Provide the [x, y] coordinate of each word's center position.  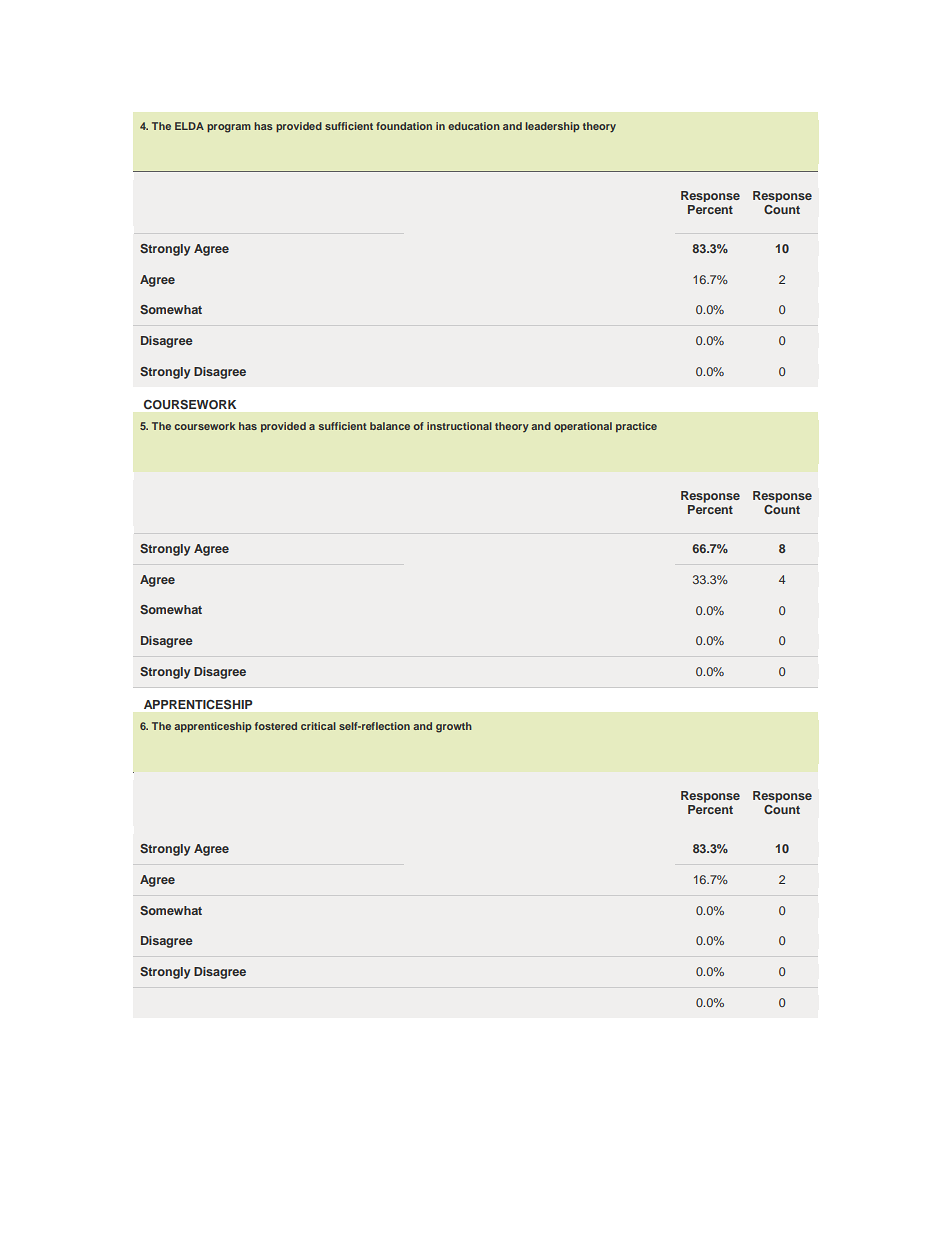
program [229, 128]
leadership [552, 127]
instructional [459, 426]
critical [318, 726]
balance [390, 426]
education [474, 126]
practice [636, 427]
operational [583, 427]
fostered [276, 726]
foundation [404, 126]
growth [454, 727]
